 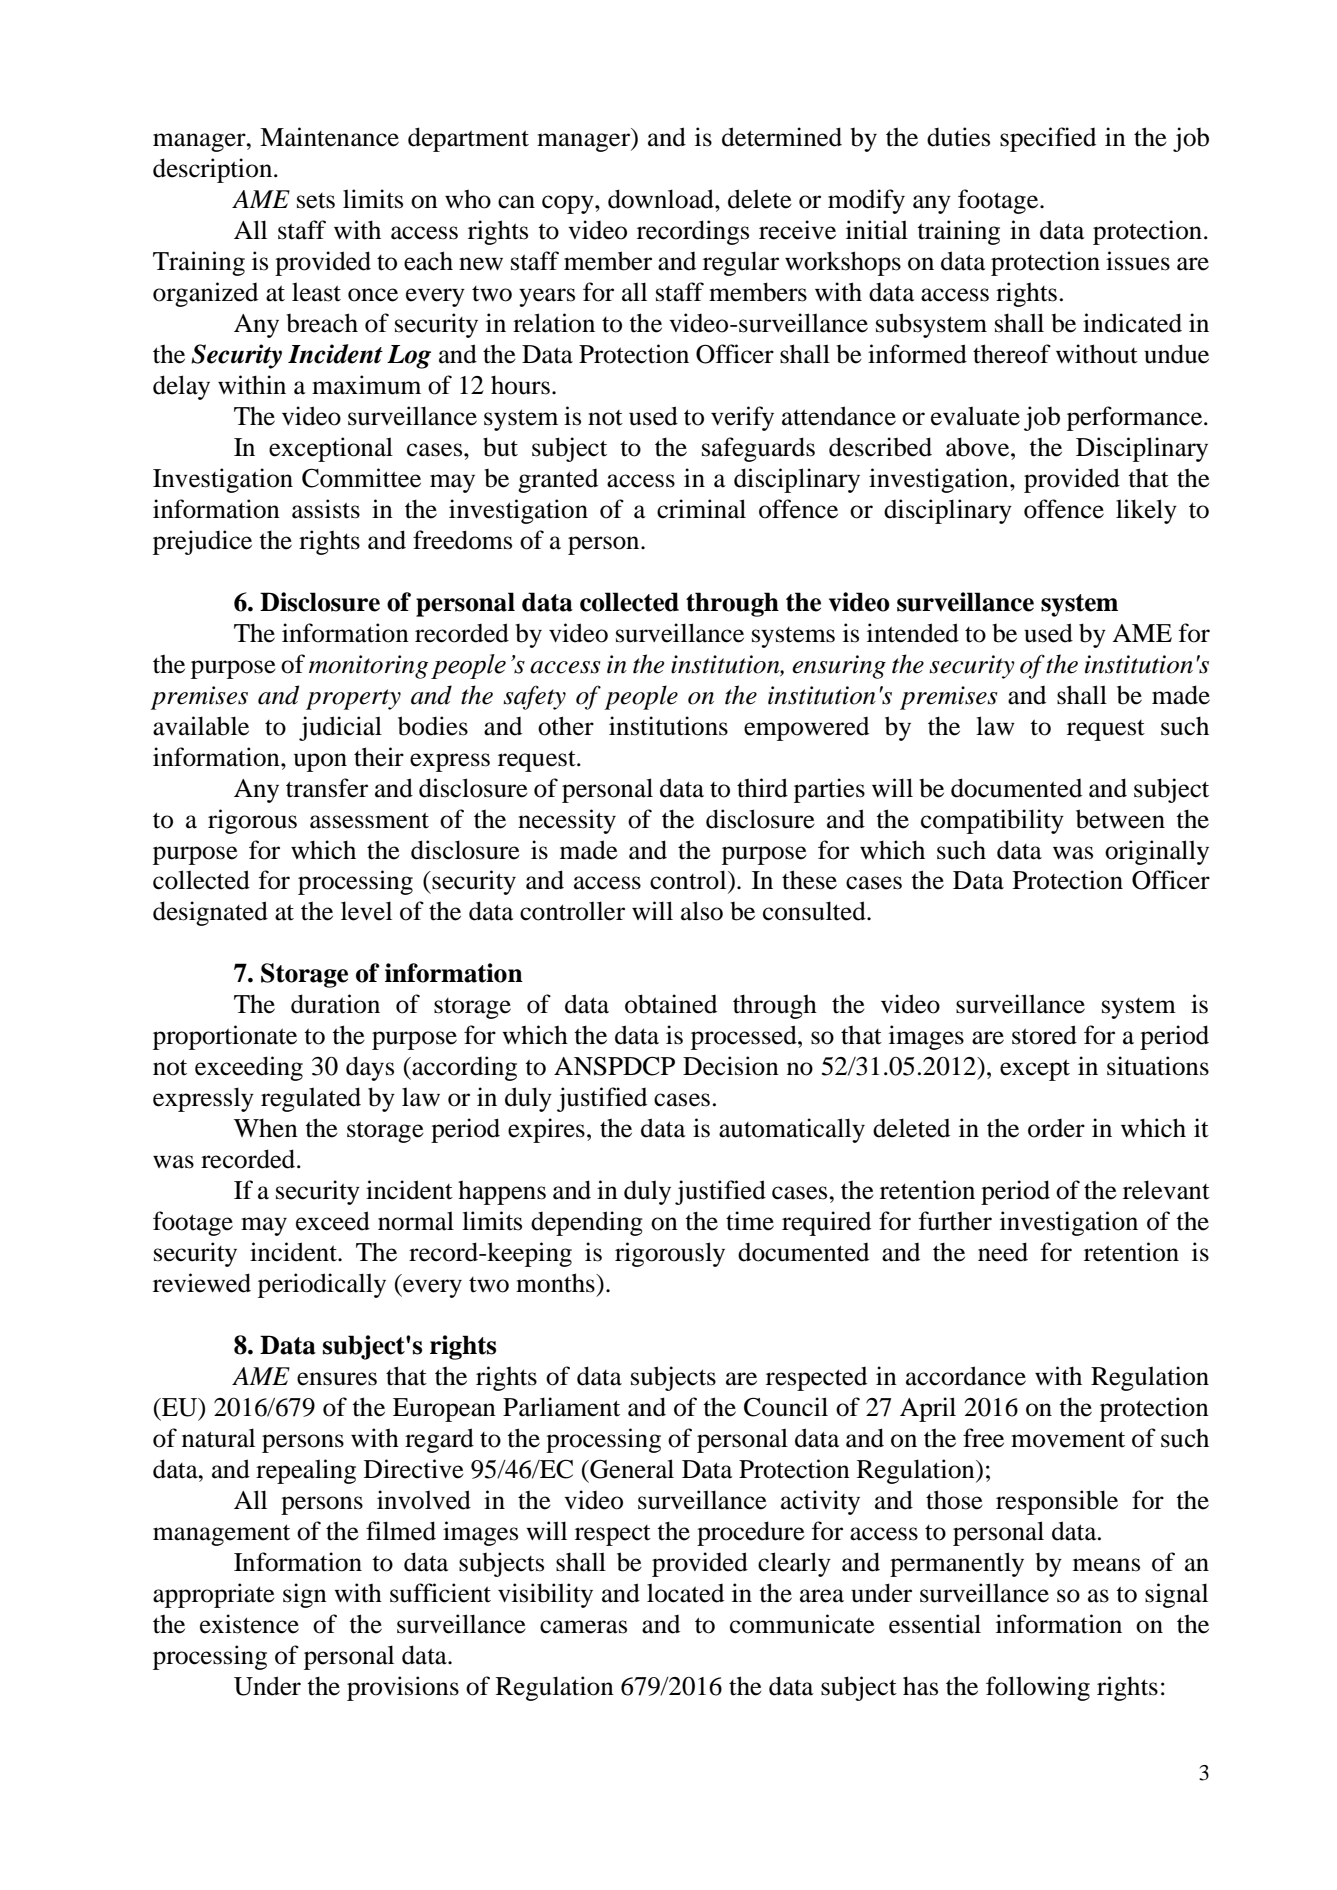 I want to click on time, so click(x=750, y=1221).
